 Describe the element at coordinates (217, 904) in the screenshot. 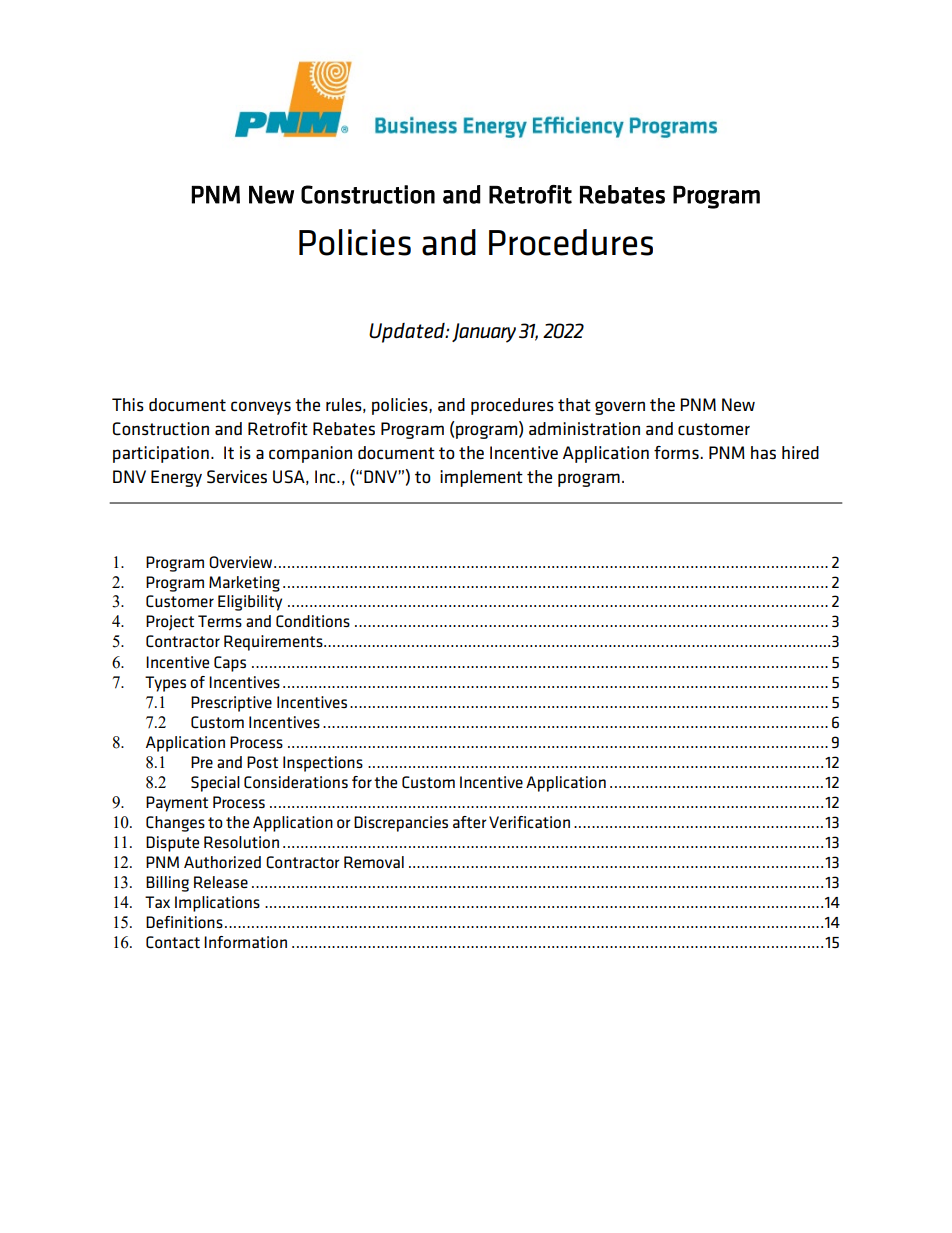

I see `Implications` at that location.
